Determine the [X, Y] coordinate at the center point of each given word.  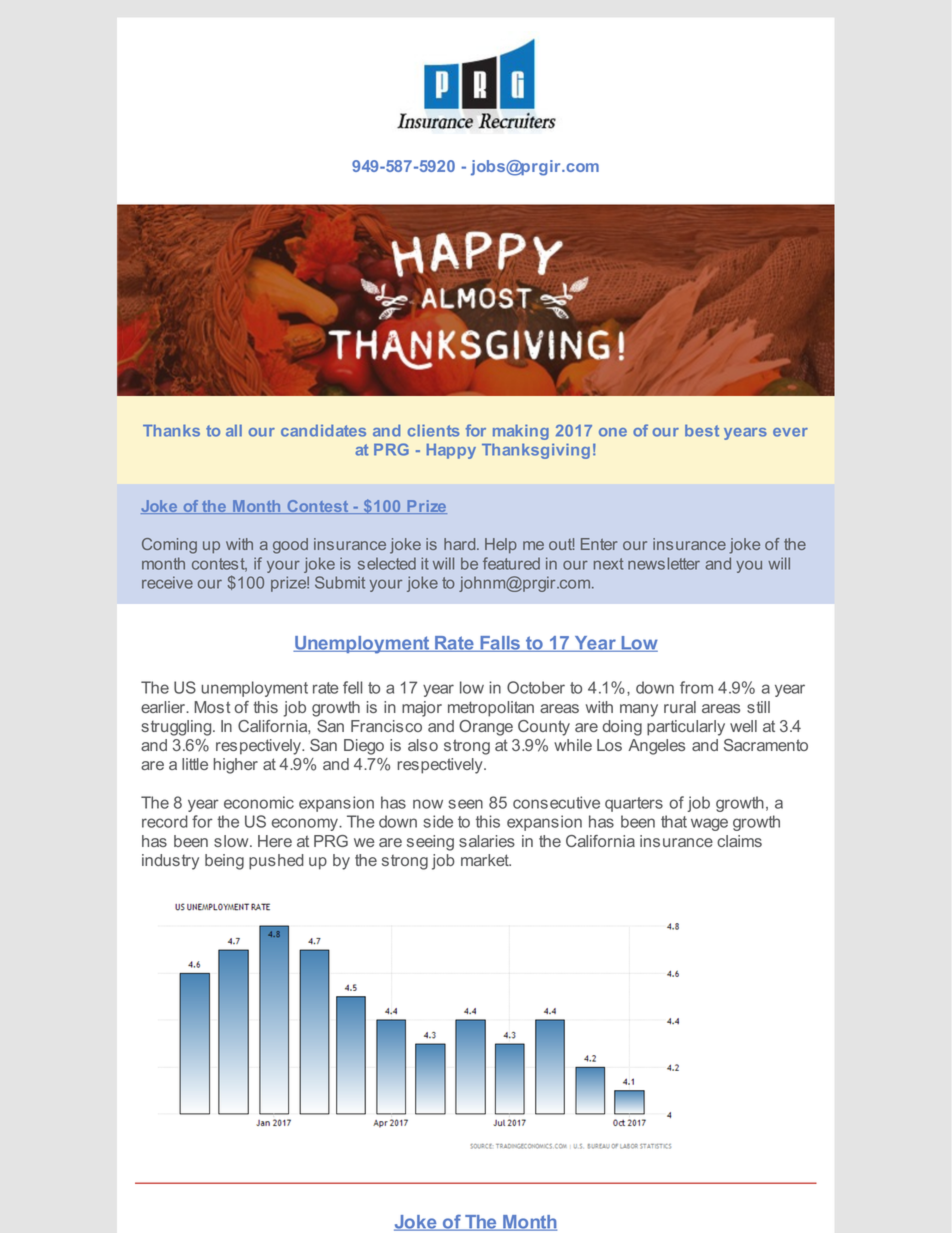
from [696, 687]
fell [352, 687]
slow [232, 841]
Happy [451, 451]
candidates [323, 430]
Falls [500, 644]
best [702, 430]
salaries [487, 841]
